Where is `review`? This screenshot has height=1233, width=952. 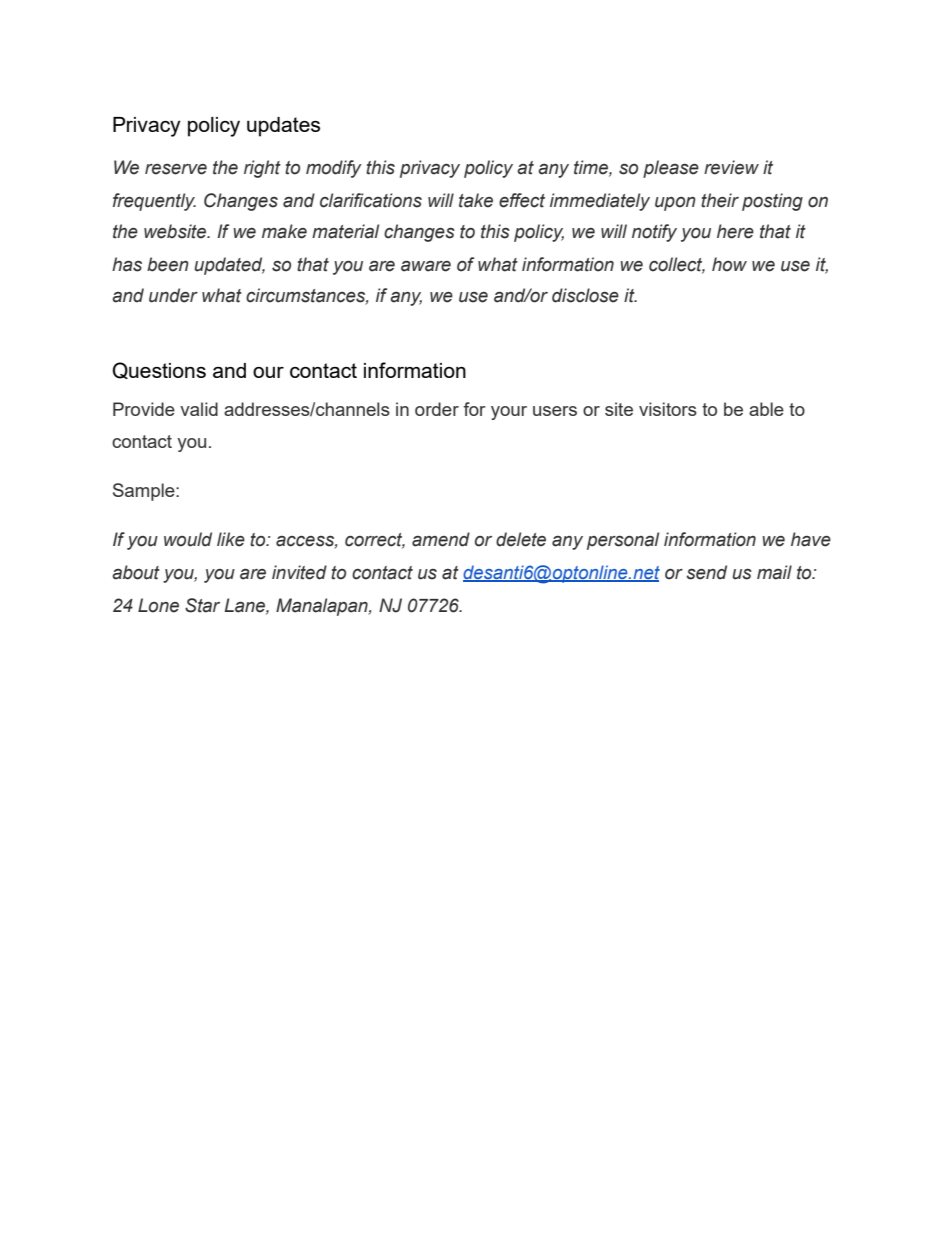 review is located at coordinates (731, 167).
